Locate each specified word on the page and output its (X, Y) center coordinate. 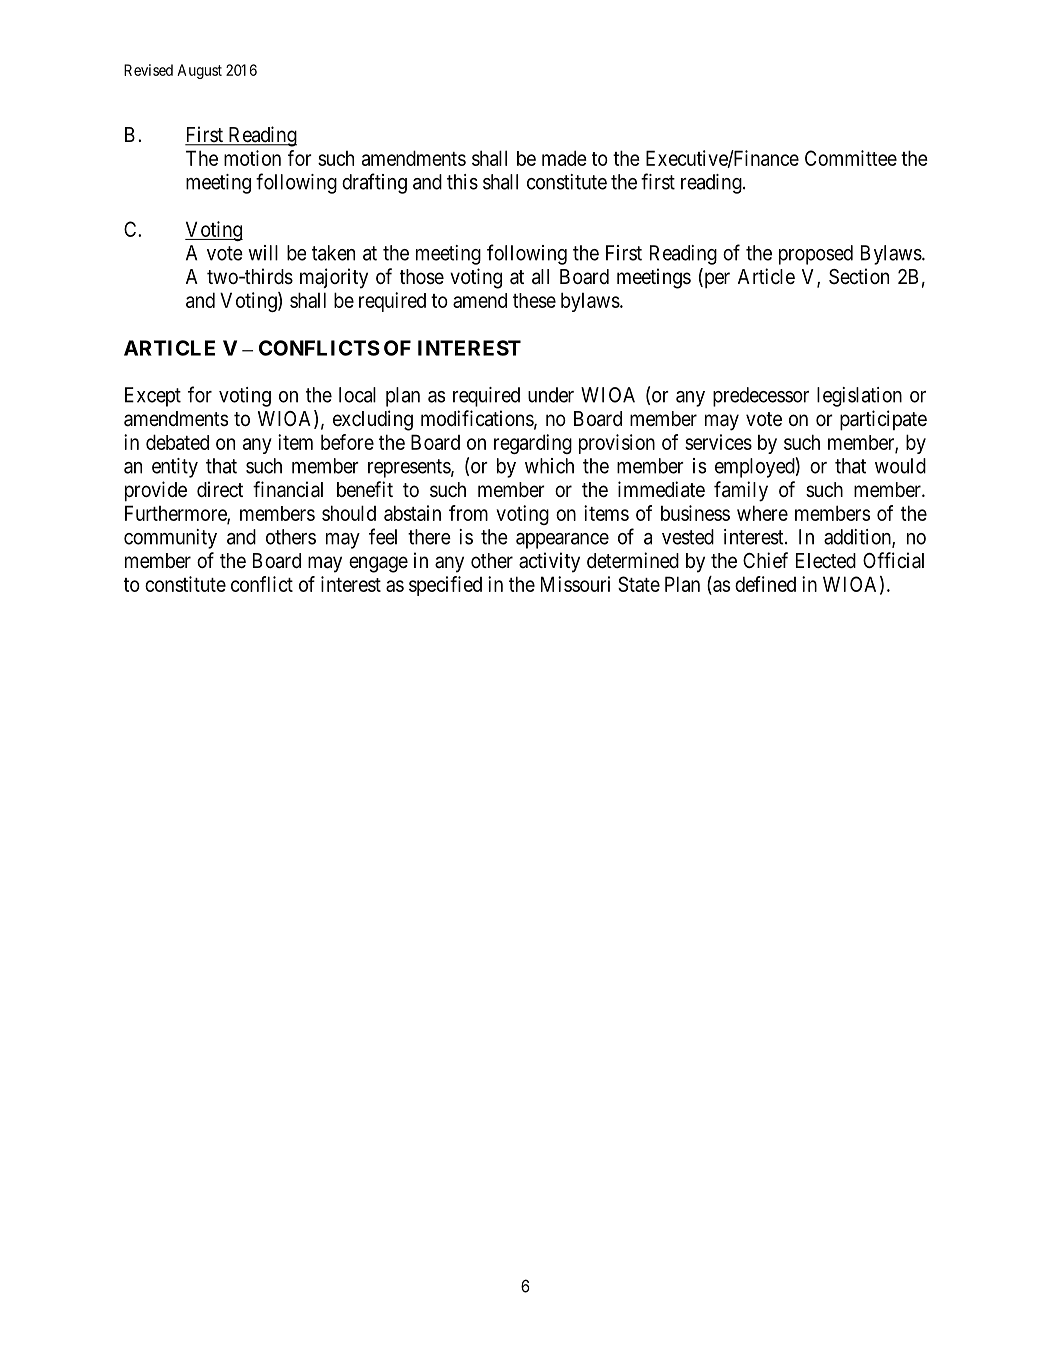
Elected (826, 560)
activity (549, 562)
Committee (851, 158)
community (170, 539)
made (564, 158)
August (199, 71)
